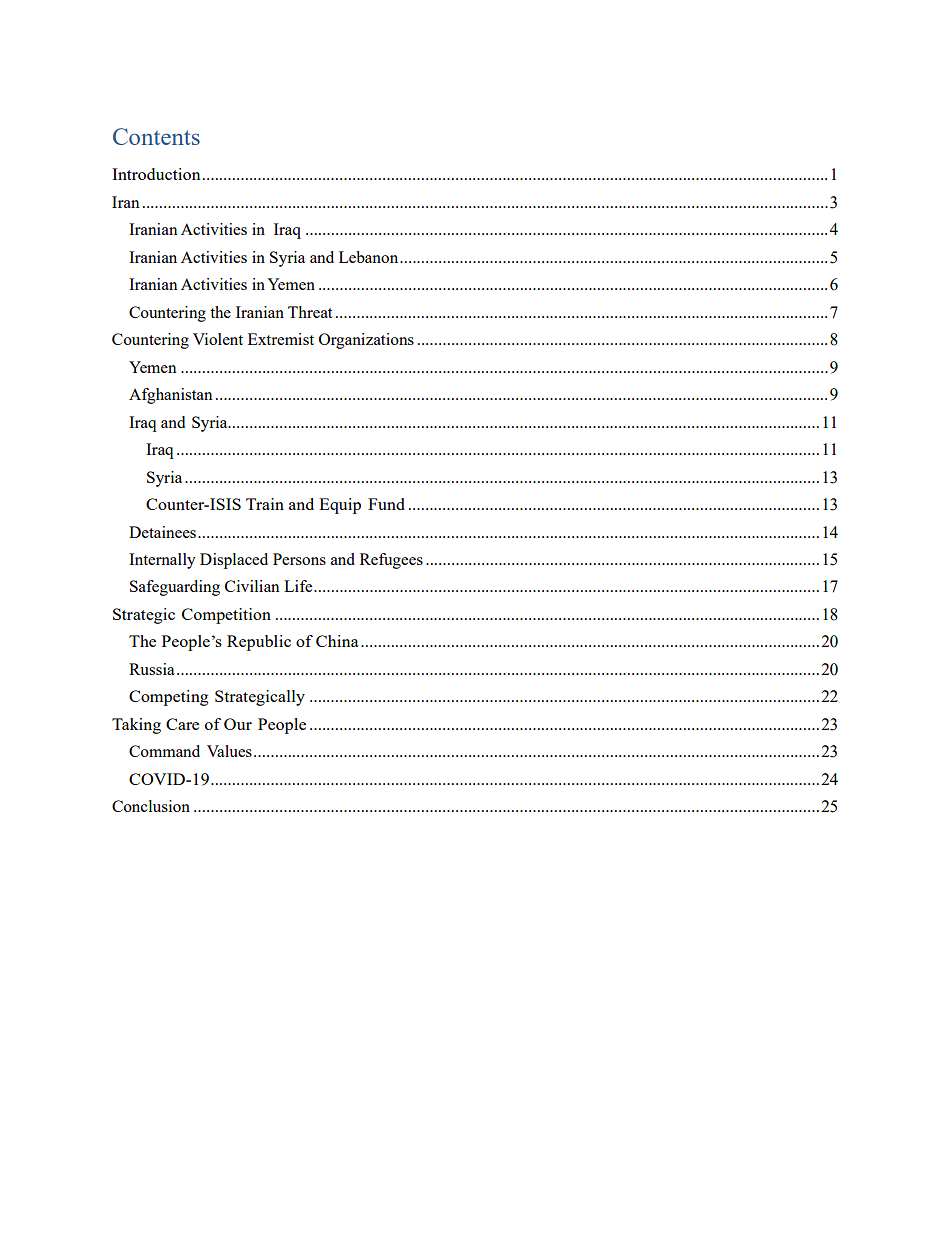 This screenshot has width=952, height=1233. I want to click on Republic, so click(259, 643).
